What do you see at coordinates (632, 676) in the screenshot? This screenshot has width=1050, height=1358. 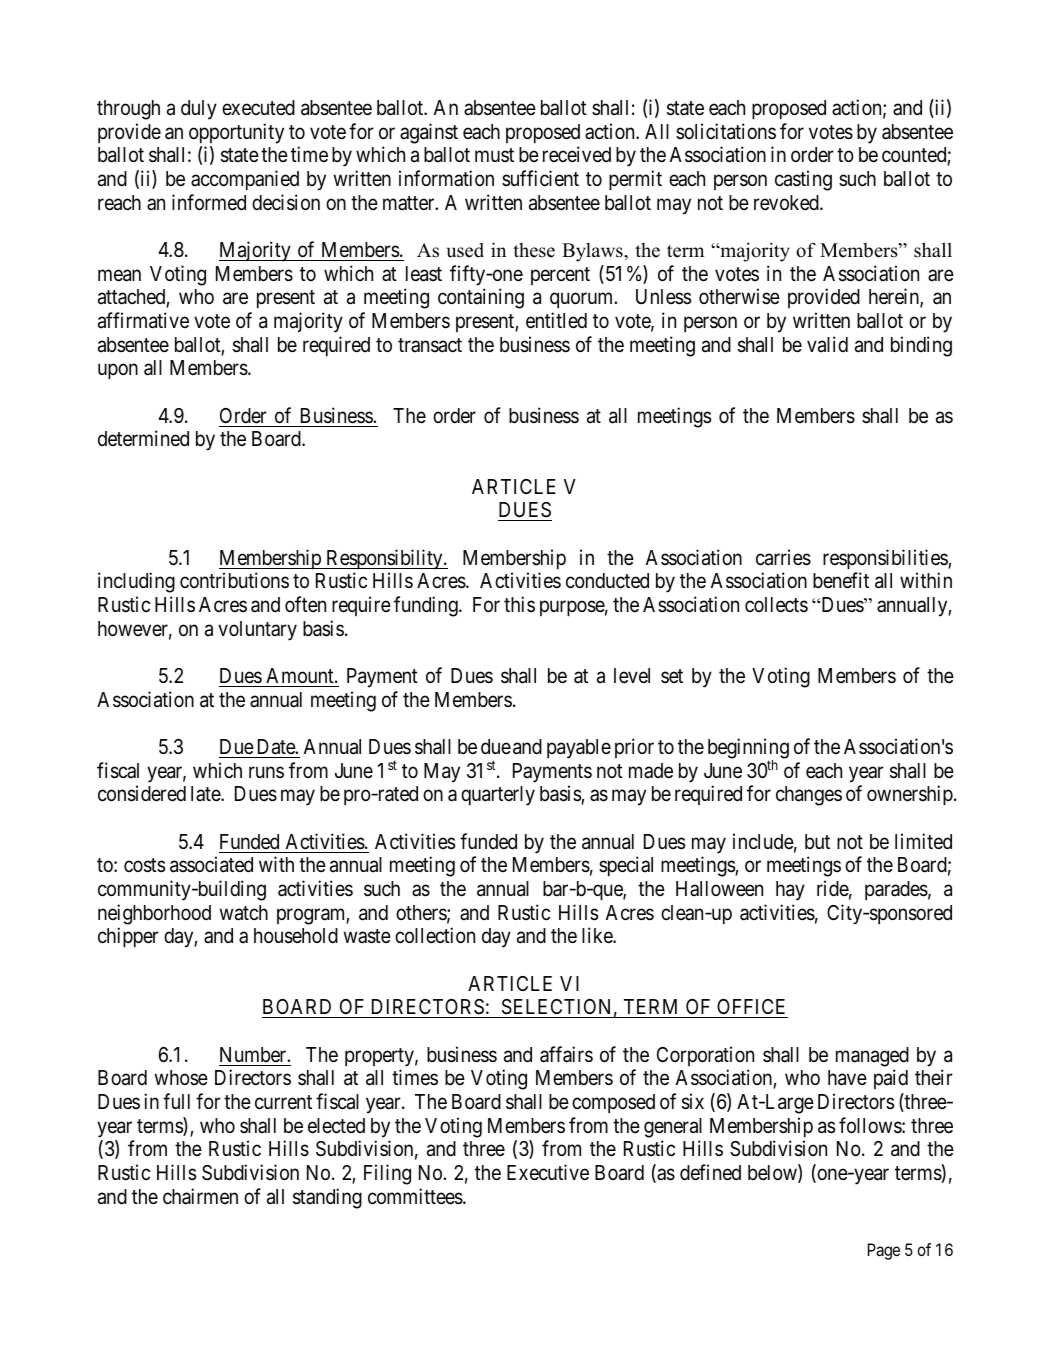 I see `level` at bounding box center [632, 676].
